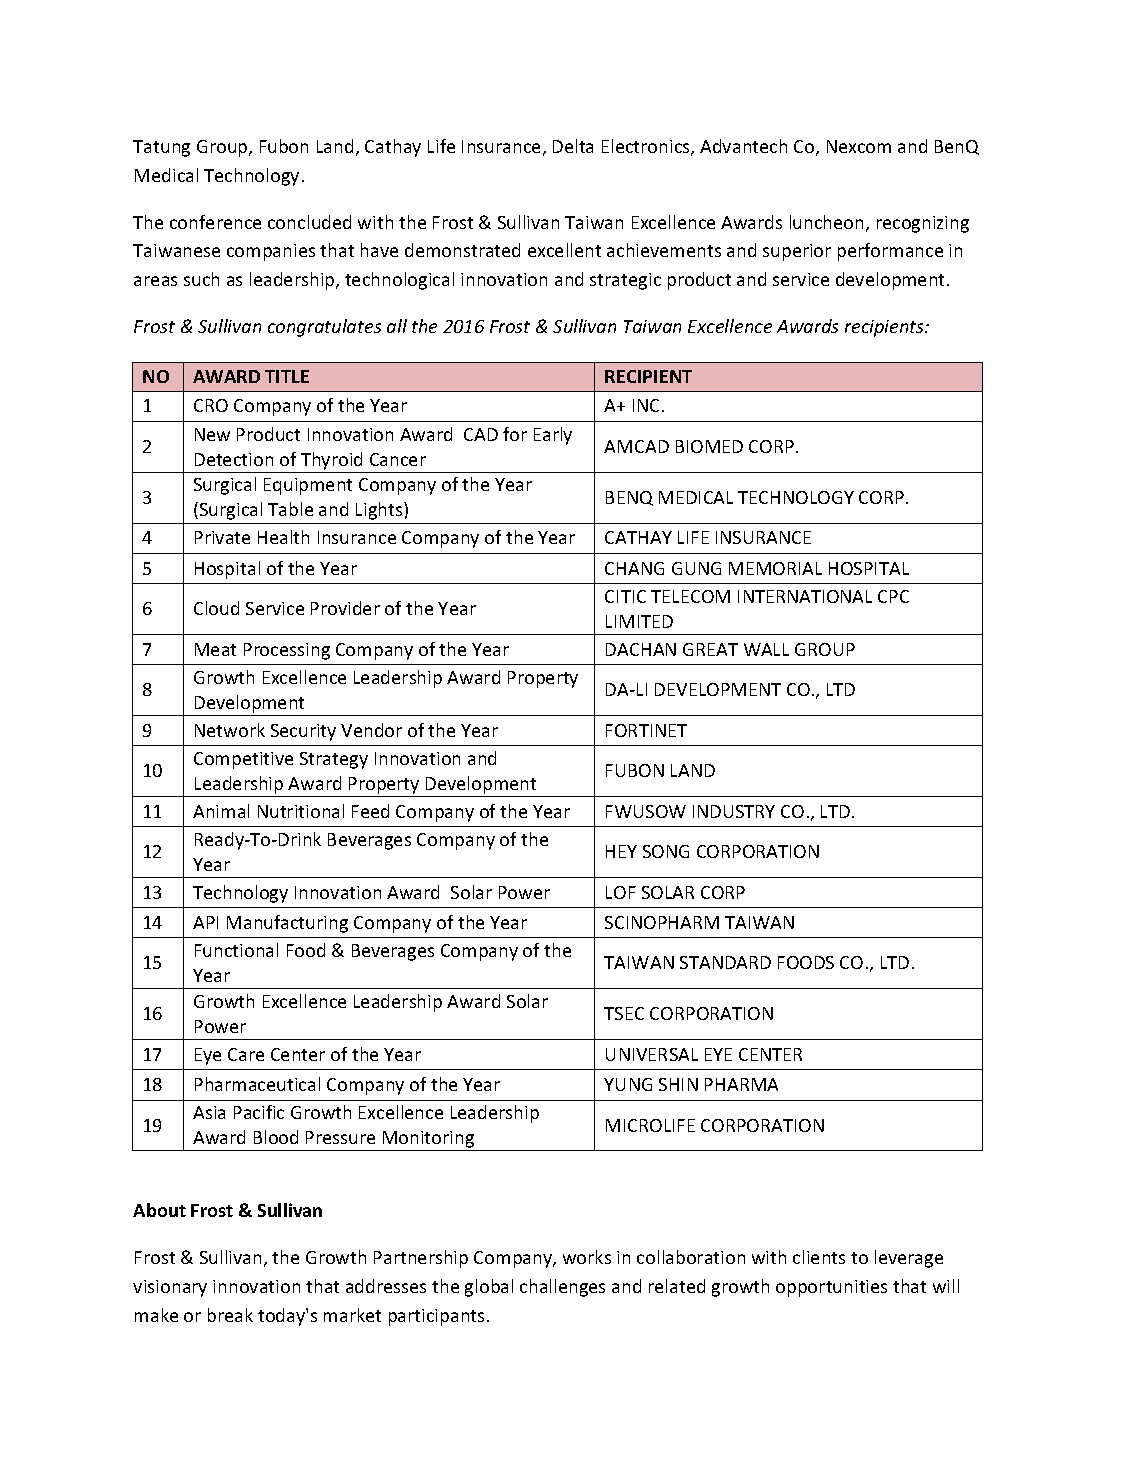  I want to click on recognizing, so click(923, 224).
